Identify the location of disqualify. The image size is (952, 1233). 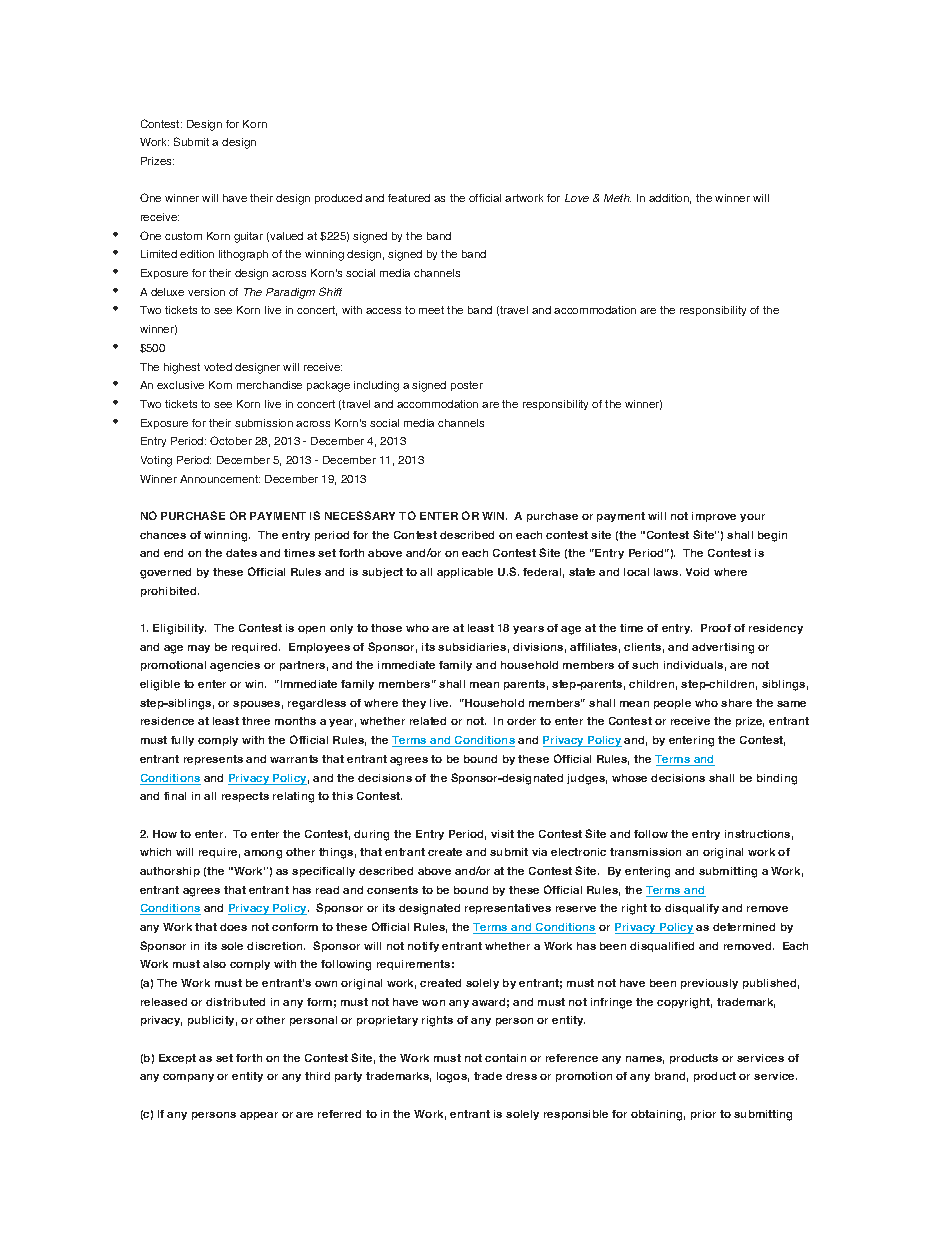
(692, 909).
